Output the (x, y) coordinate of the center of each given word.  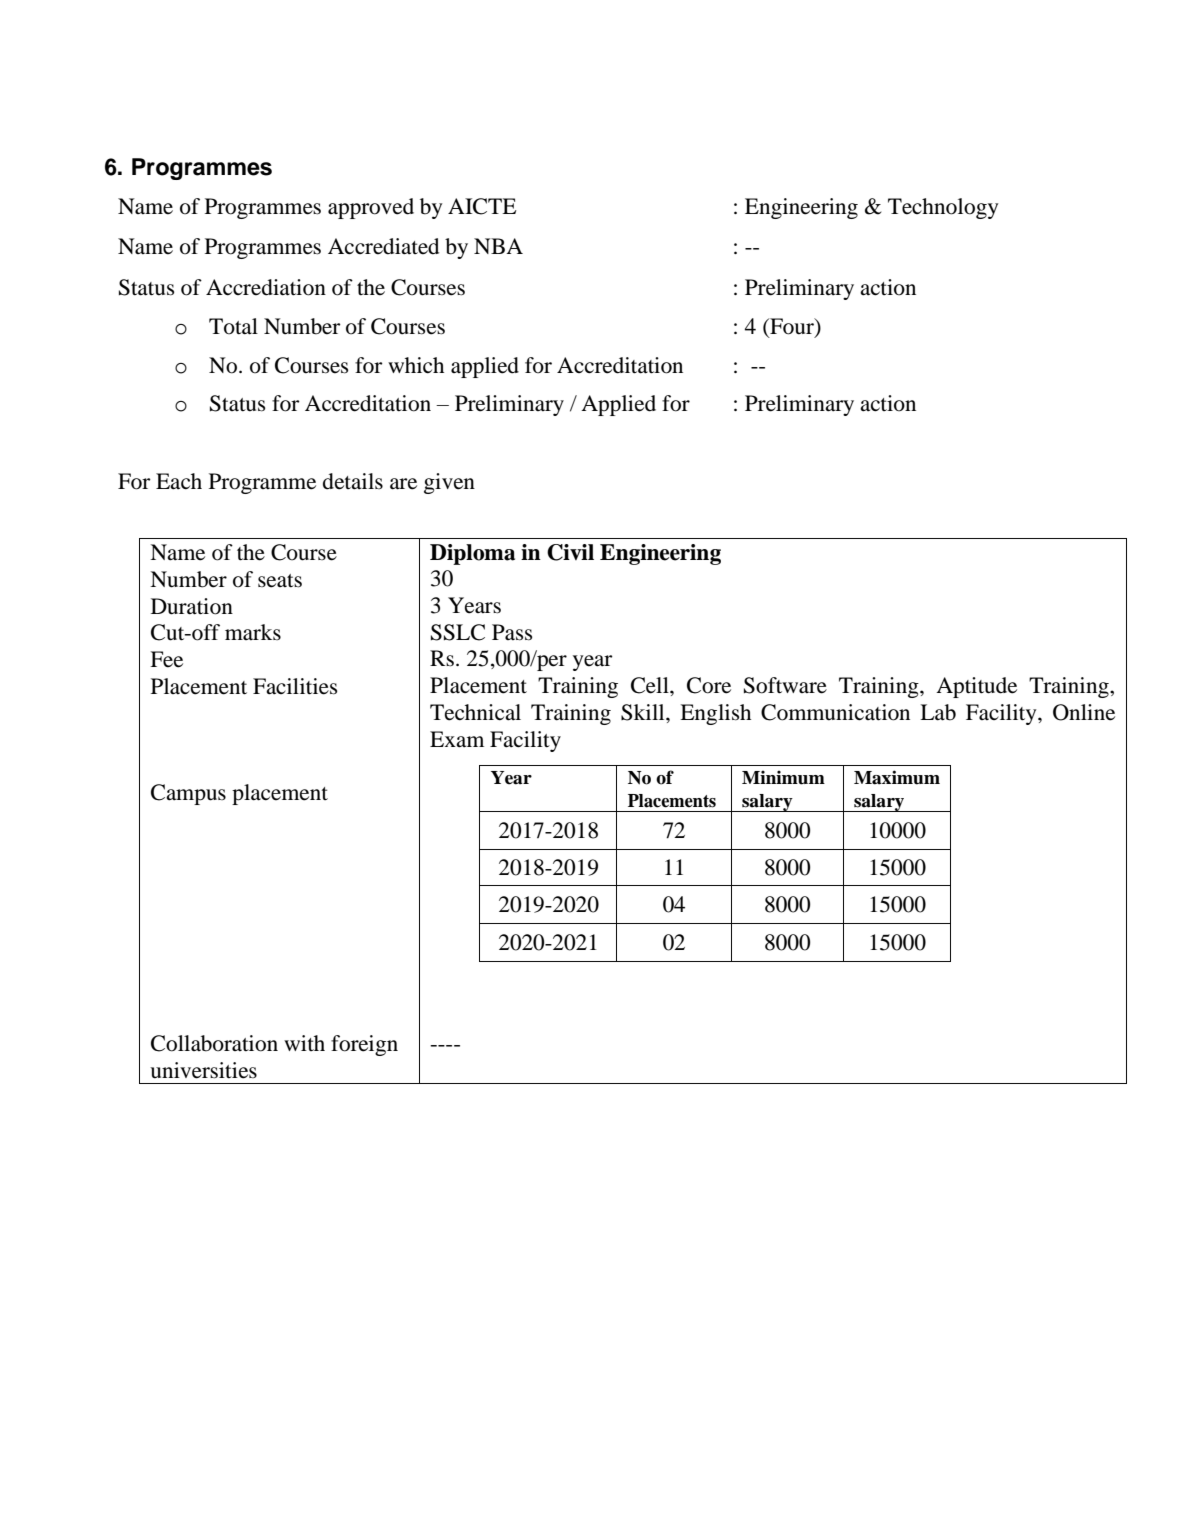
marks (253, 632)
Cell (651, 685)
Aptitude (976, 687)
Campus (188, 794)
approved (371, 208)
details (353, 481)
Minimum (783, 777)
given (449, 483)
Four (792, 327)
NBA (498, 246)
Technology (943, 208)
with (304, 1043)
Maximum (897, 777)
